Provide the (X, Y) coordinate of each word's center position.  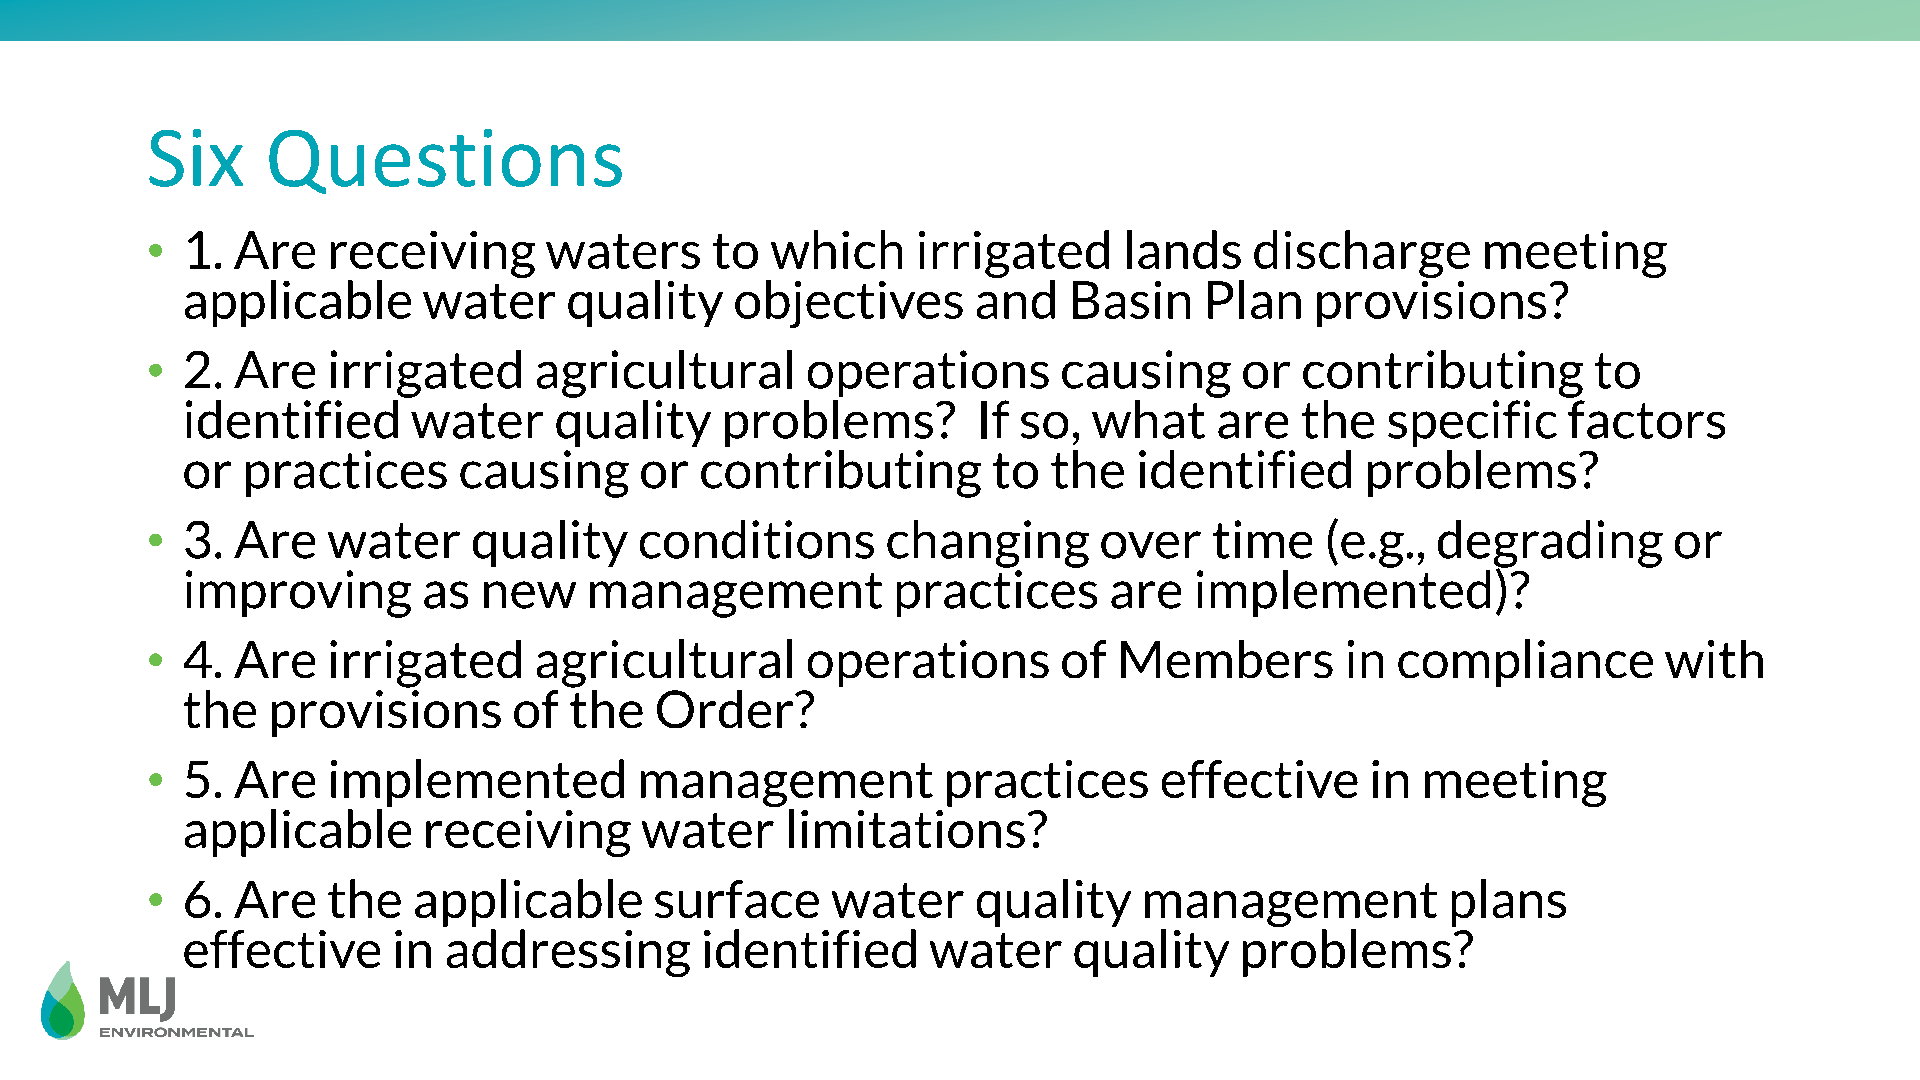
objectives (849, 304)
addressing (568, 953)
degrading (1550, 545)
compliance (1525, 663)
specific (1472, 423)
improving (298, 594)
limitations (907, 828)
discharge (1362, 254)
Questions (445, 161)
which (836, 249)
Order (726, 709)
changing (988, 544)
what (1148, 419)
